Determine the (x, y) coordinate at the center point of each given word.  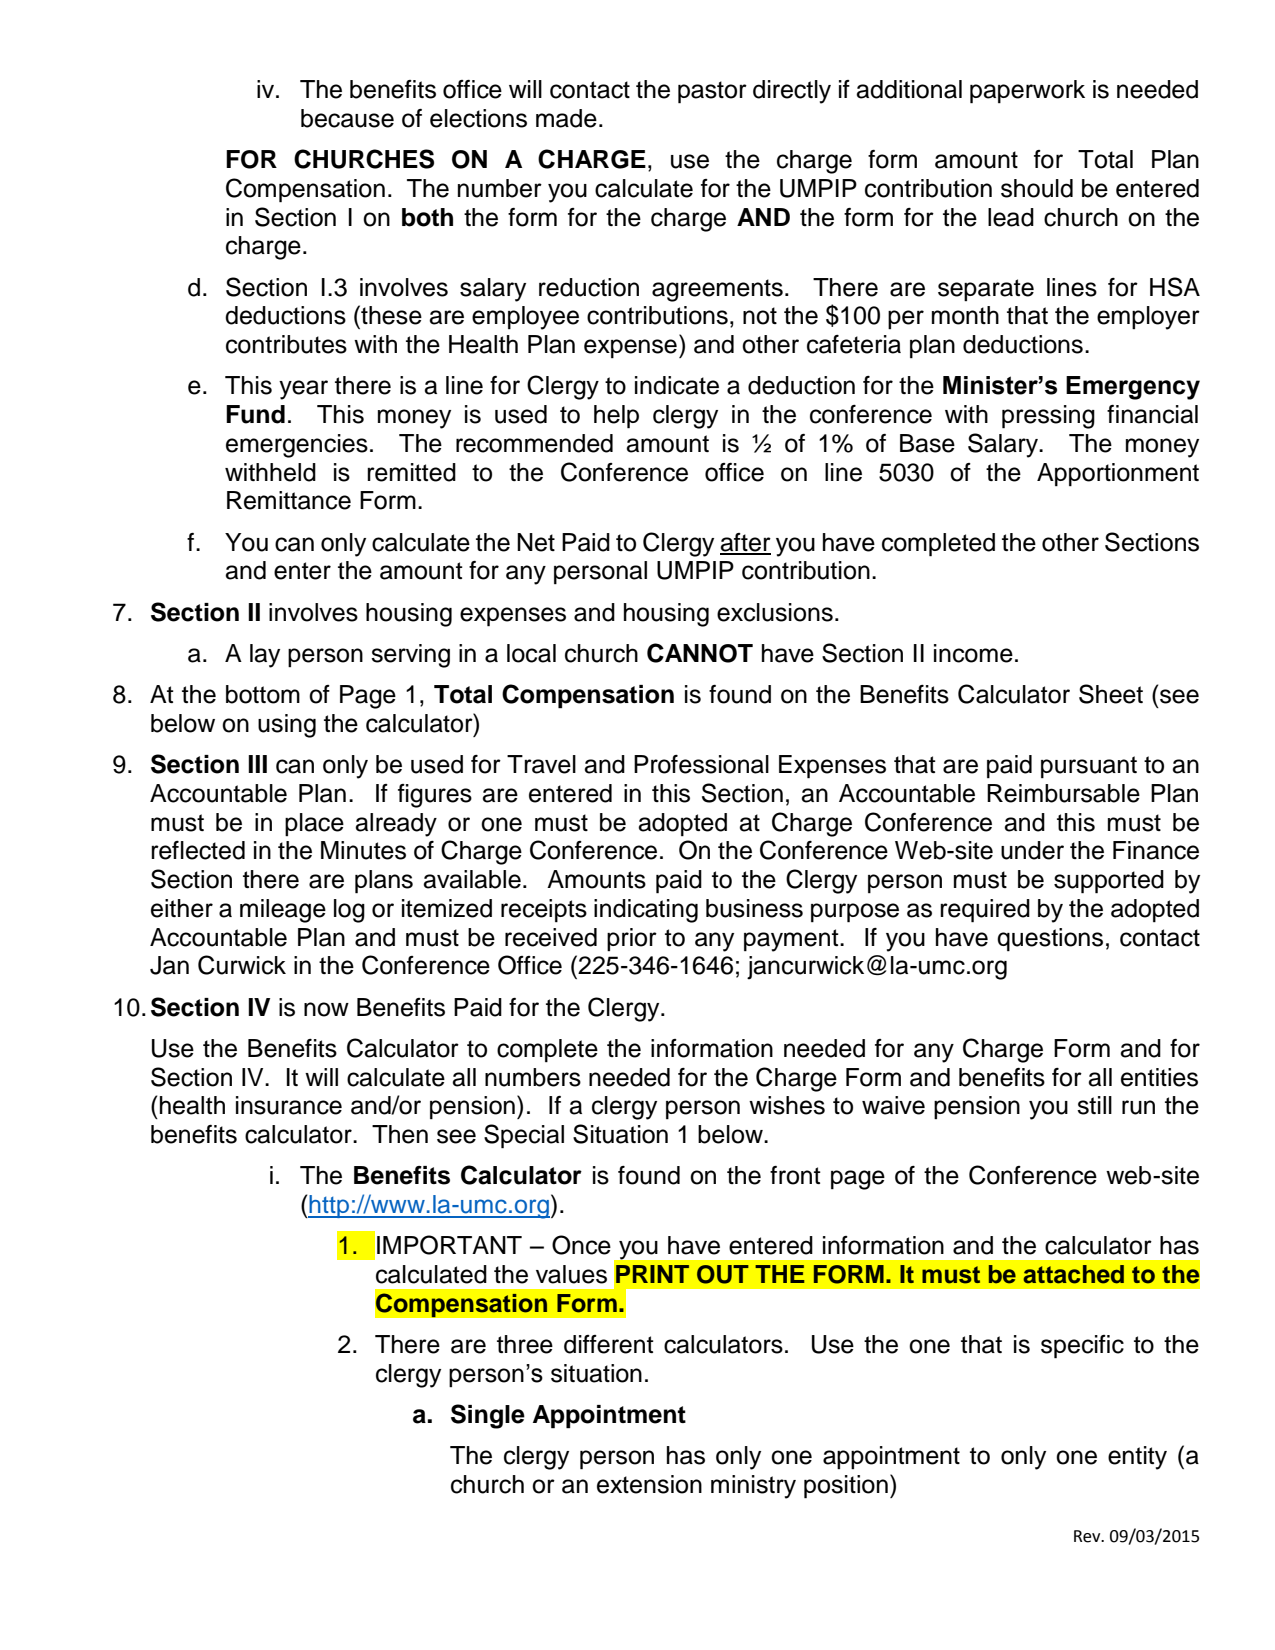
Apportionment (1118, 475)
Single (488, 1416)
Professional (701, 764)
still (1094, 1105)
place (314, 824)
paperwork (1027, 92)
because (347, 118)
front (795, 1175)
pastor (712, 92)
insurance (289, 1105)
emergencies (297, 446)
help (616, 417)
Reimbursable (1063, 793)
